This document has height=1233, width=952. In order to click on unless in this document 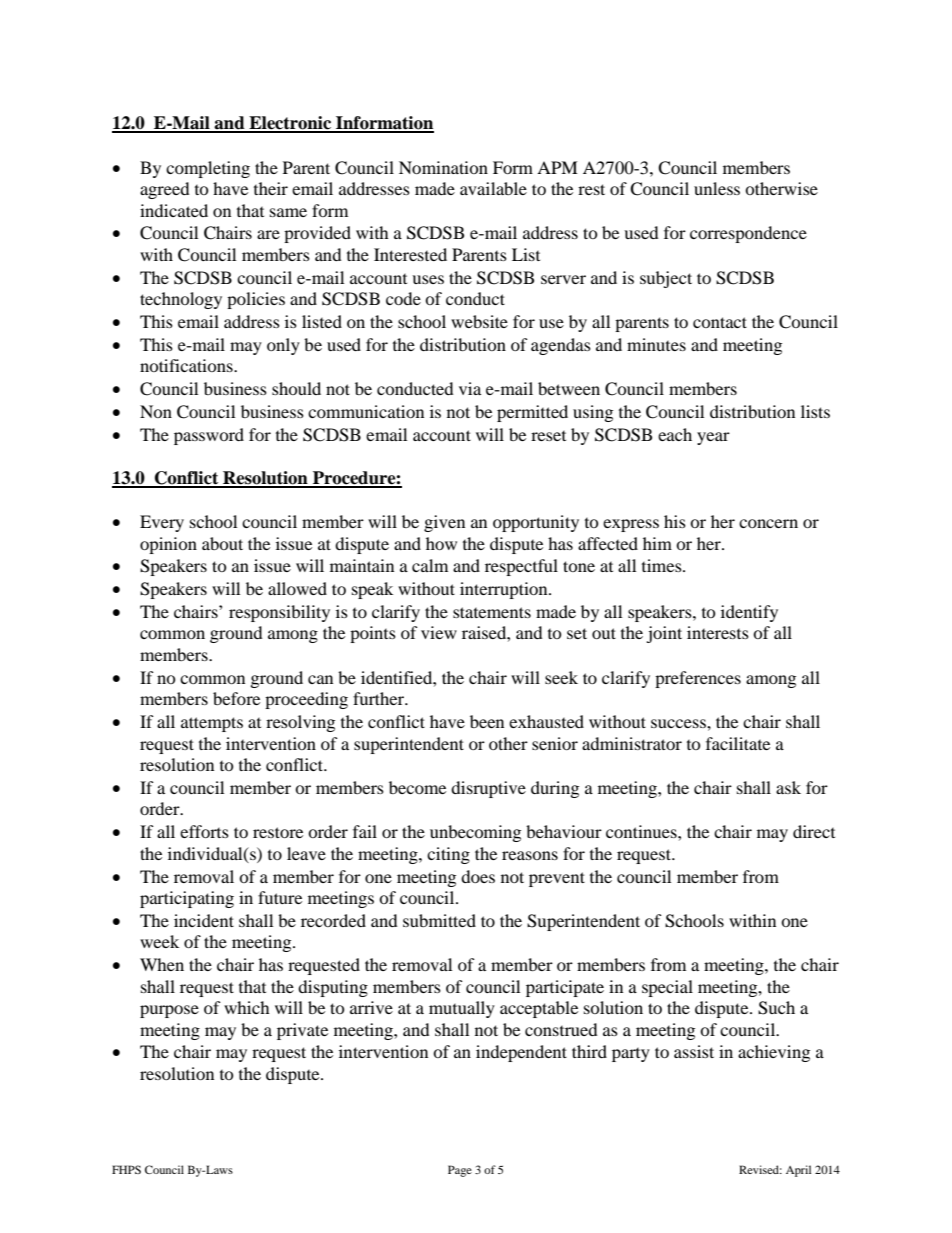, I will do `click(717, 188)`.
